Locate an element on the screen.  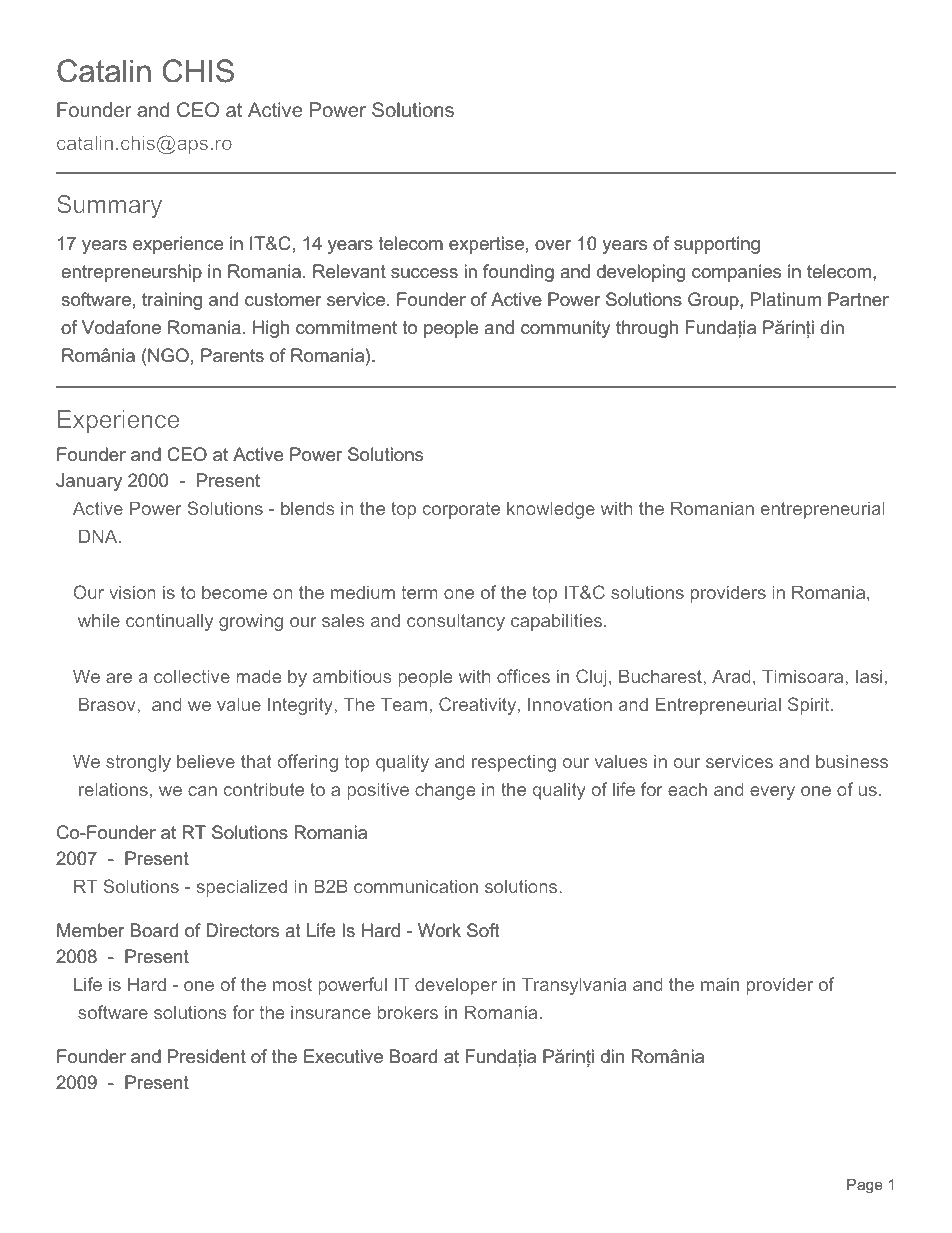
main is located at coordinates (720, 984).
